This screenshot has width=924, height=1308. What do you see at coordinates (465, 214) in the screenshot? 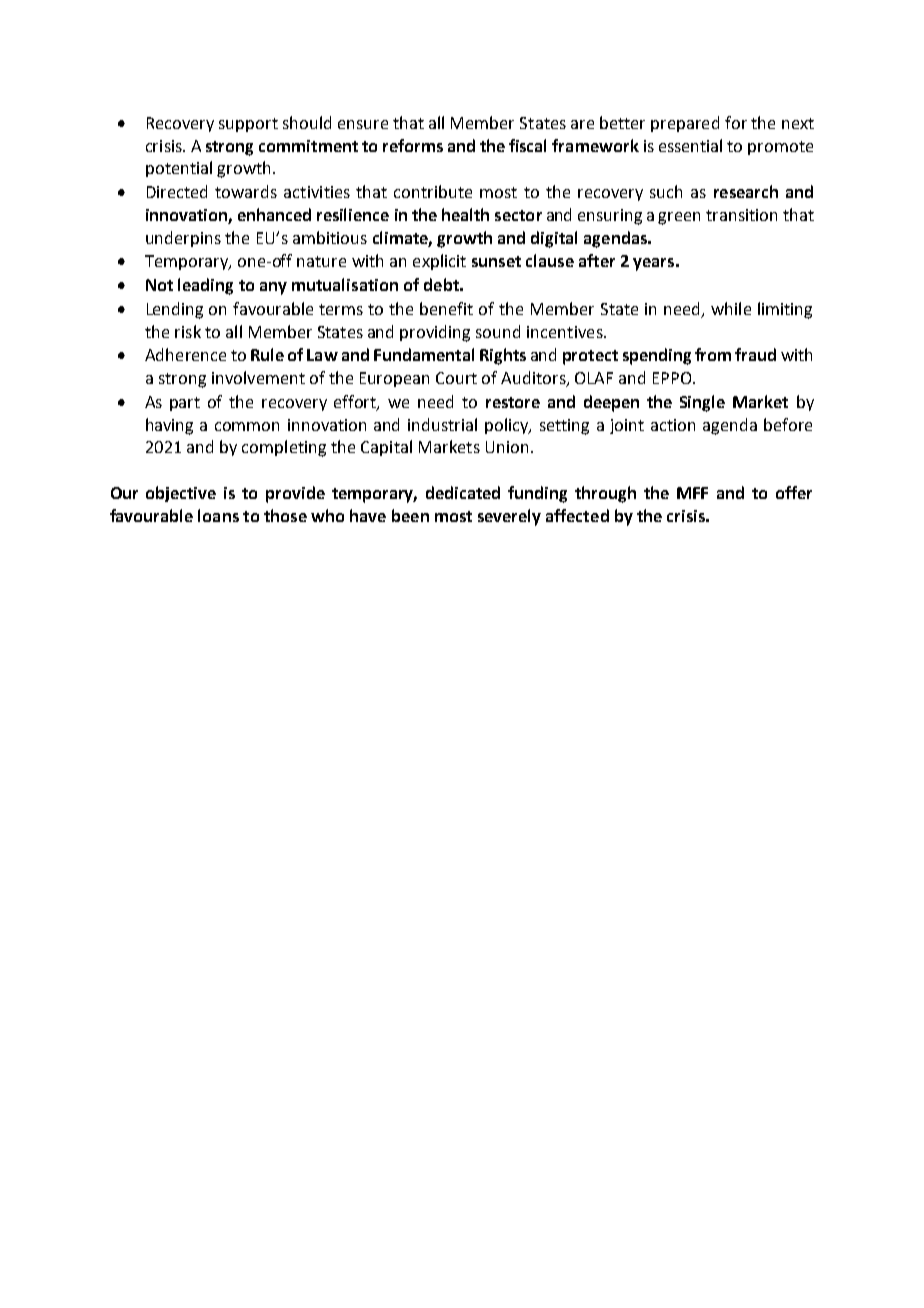
I see `health` at bounding box center [465, 214].
